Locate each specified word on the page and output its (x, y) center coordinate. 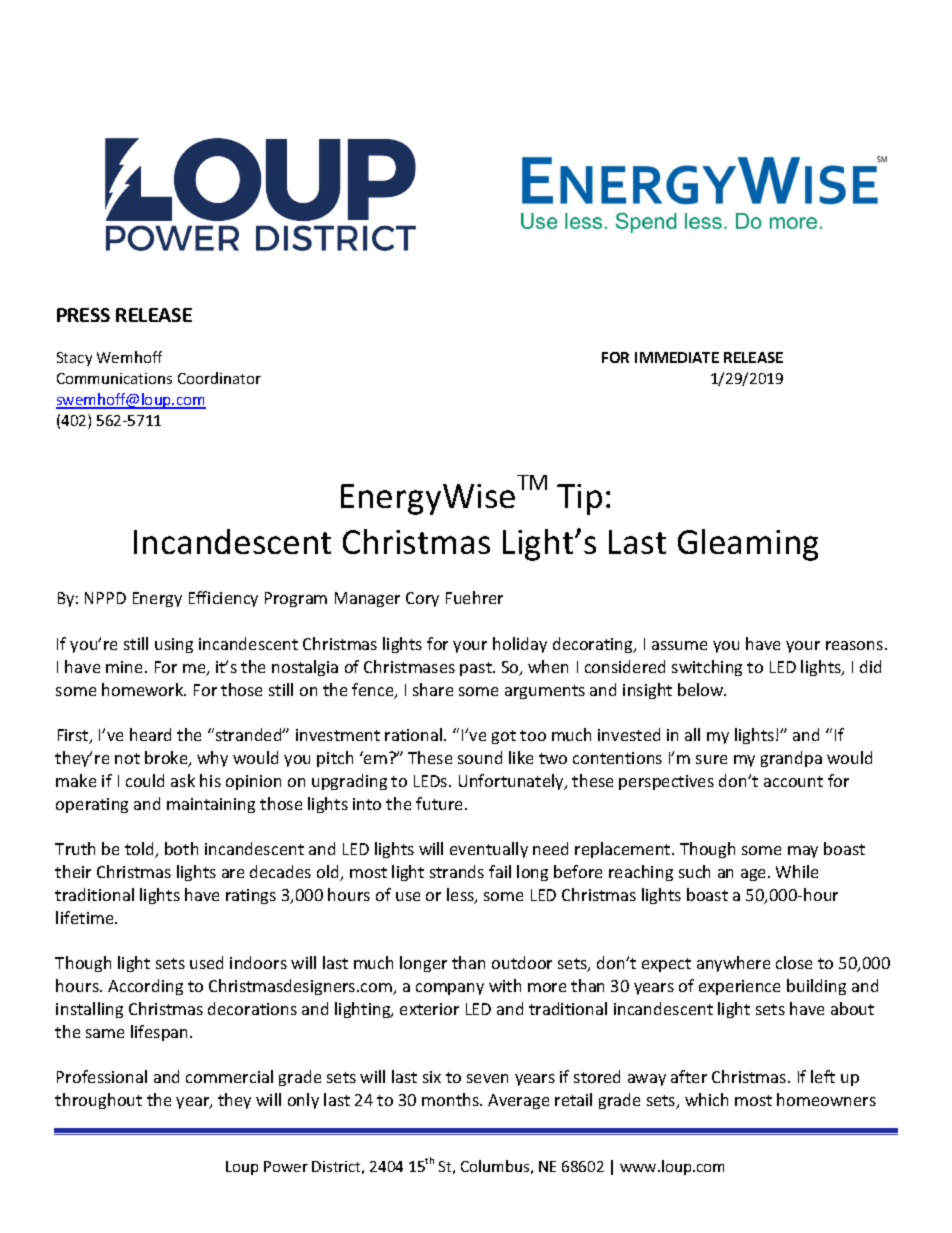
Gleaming (748, 545)
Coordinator (219, 378)
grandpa (791, 759)
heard (150, 734)
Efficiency (223, 599)
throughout (98, 1101)
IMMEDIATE (677, 357)
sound (480, 757)
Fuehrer (474, 597)
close (794, 962)
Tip (579, 499)
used (206, 962)
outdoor (522, 962)
